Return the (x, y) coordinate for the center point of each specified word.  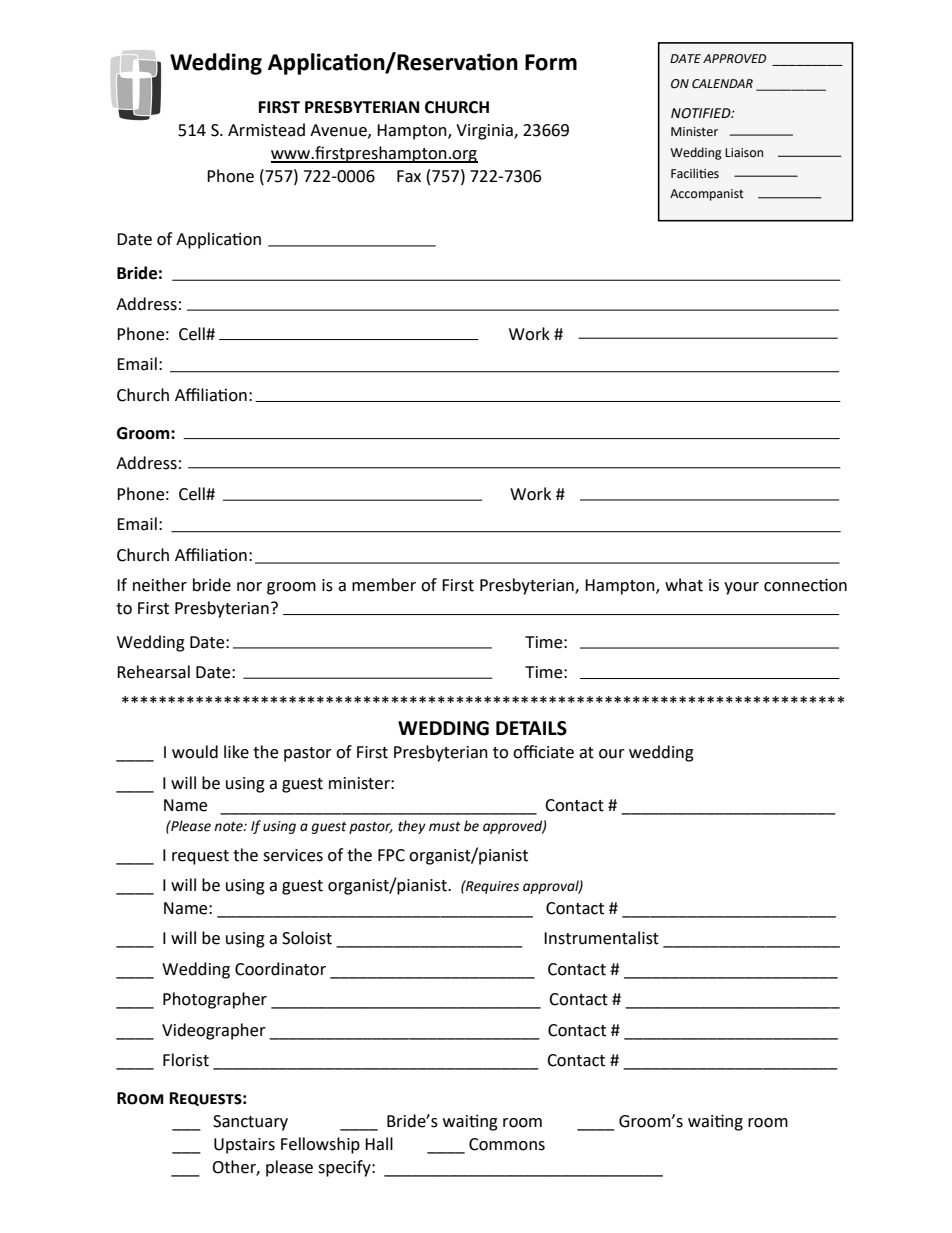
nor (249, 587)
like (236, 752)
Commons (507, 1144)
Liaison (744, 153)
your (741, 588)
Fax (409, 176)
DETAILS (531, 728)
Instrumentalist (601, 938)
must (445, 827)
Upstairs (244, 1146)
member (384, 585)
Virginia (485, 132)
